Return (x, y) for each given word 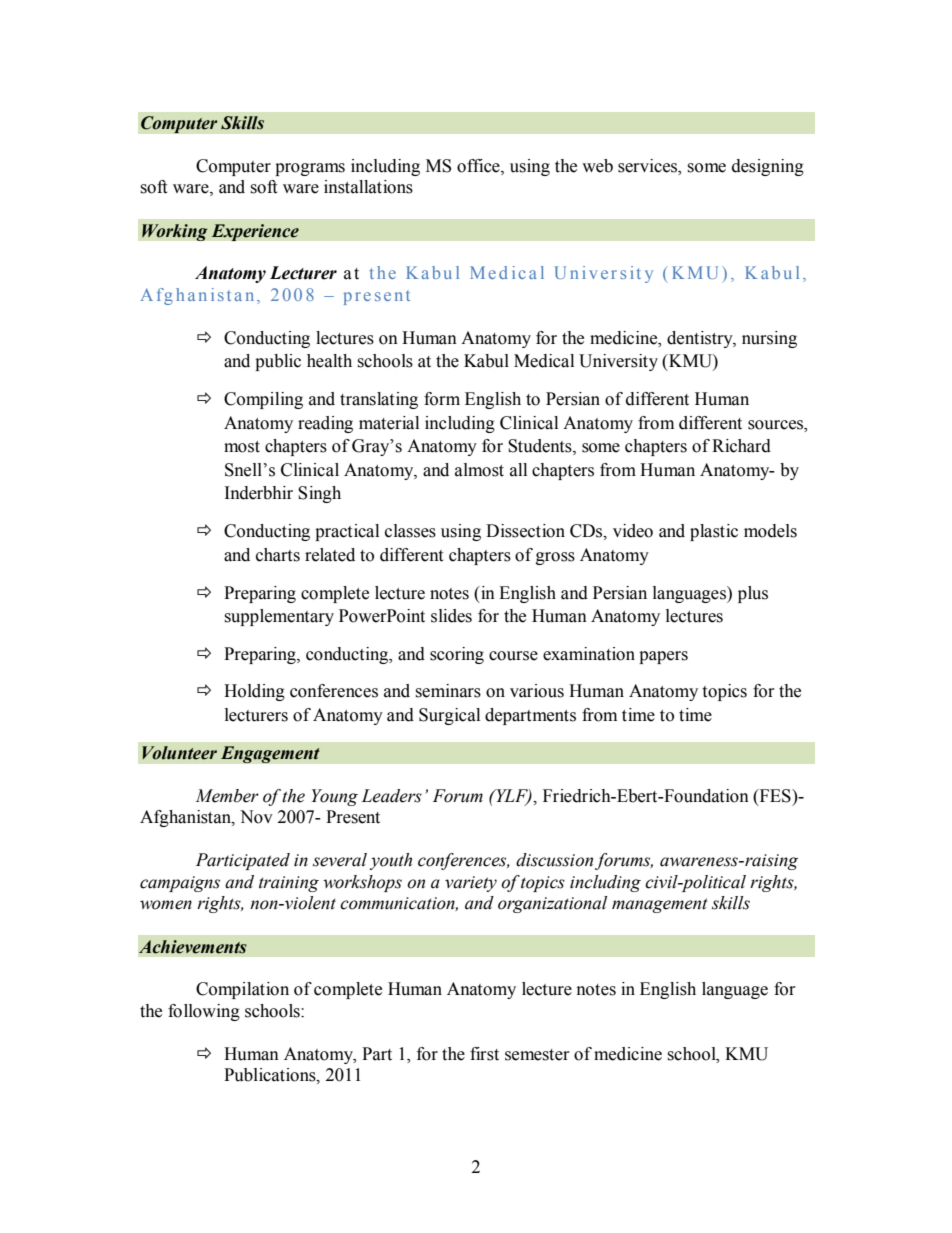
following (204, 1012)
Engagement (270, 754)
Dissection (525, 531)
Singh (319, 494)
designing (768, 167)
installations (368, 187)
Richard (741, 446)
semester (537, 1055)
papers (663, 657)
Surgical (449, 716)
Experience (255, 232)
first (484, 1054)
